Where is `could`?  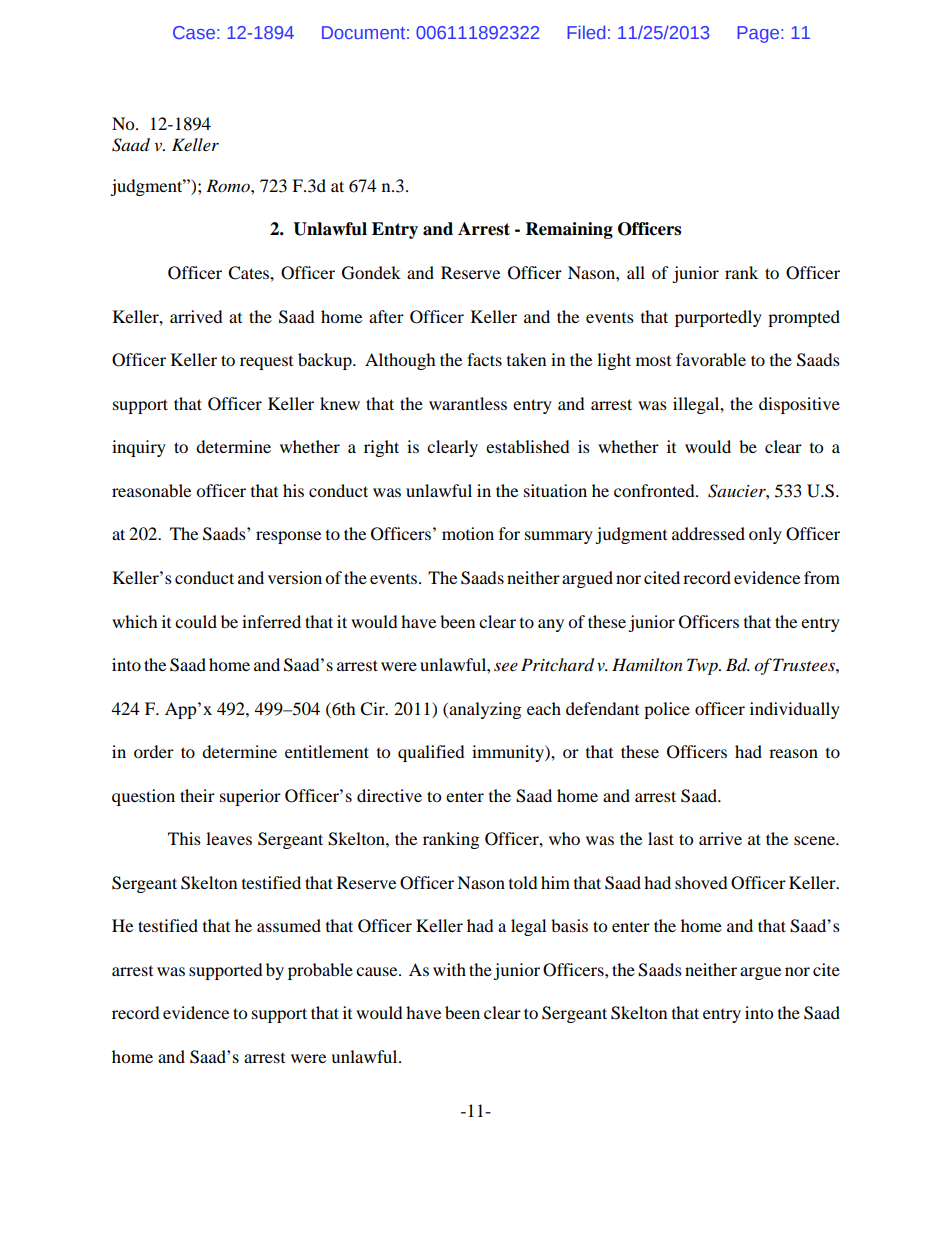 could is located at coordinates (196, 621).
